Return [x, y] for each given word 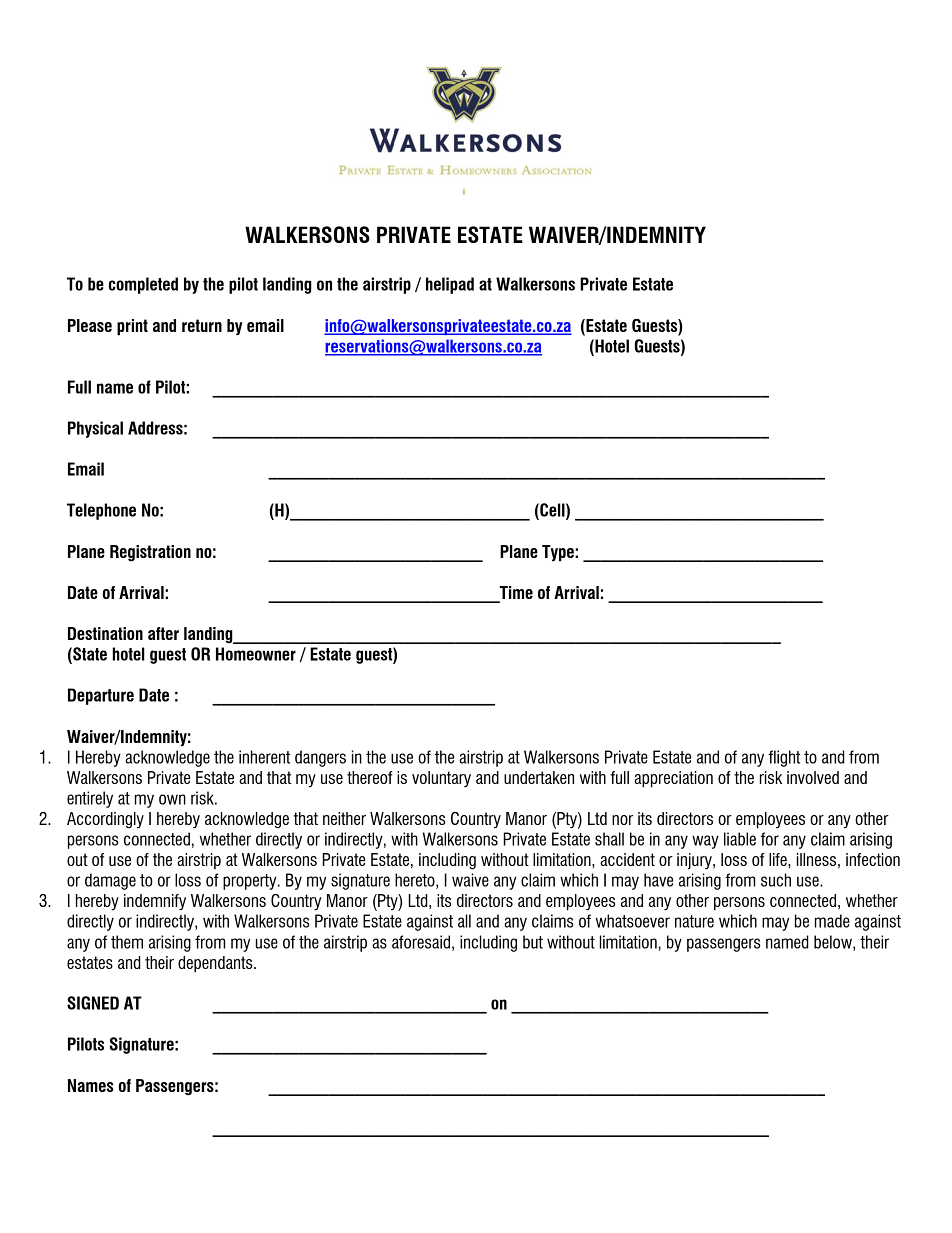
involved [813, 777]
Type [559, 553]
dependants [216, 964]
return [202, 325]
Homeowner [256, 654]
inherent [264, 757]
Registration [150, 553]
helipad [450, 285]
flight [784, 758]
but [533, 942]
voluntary [441, 779]
